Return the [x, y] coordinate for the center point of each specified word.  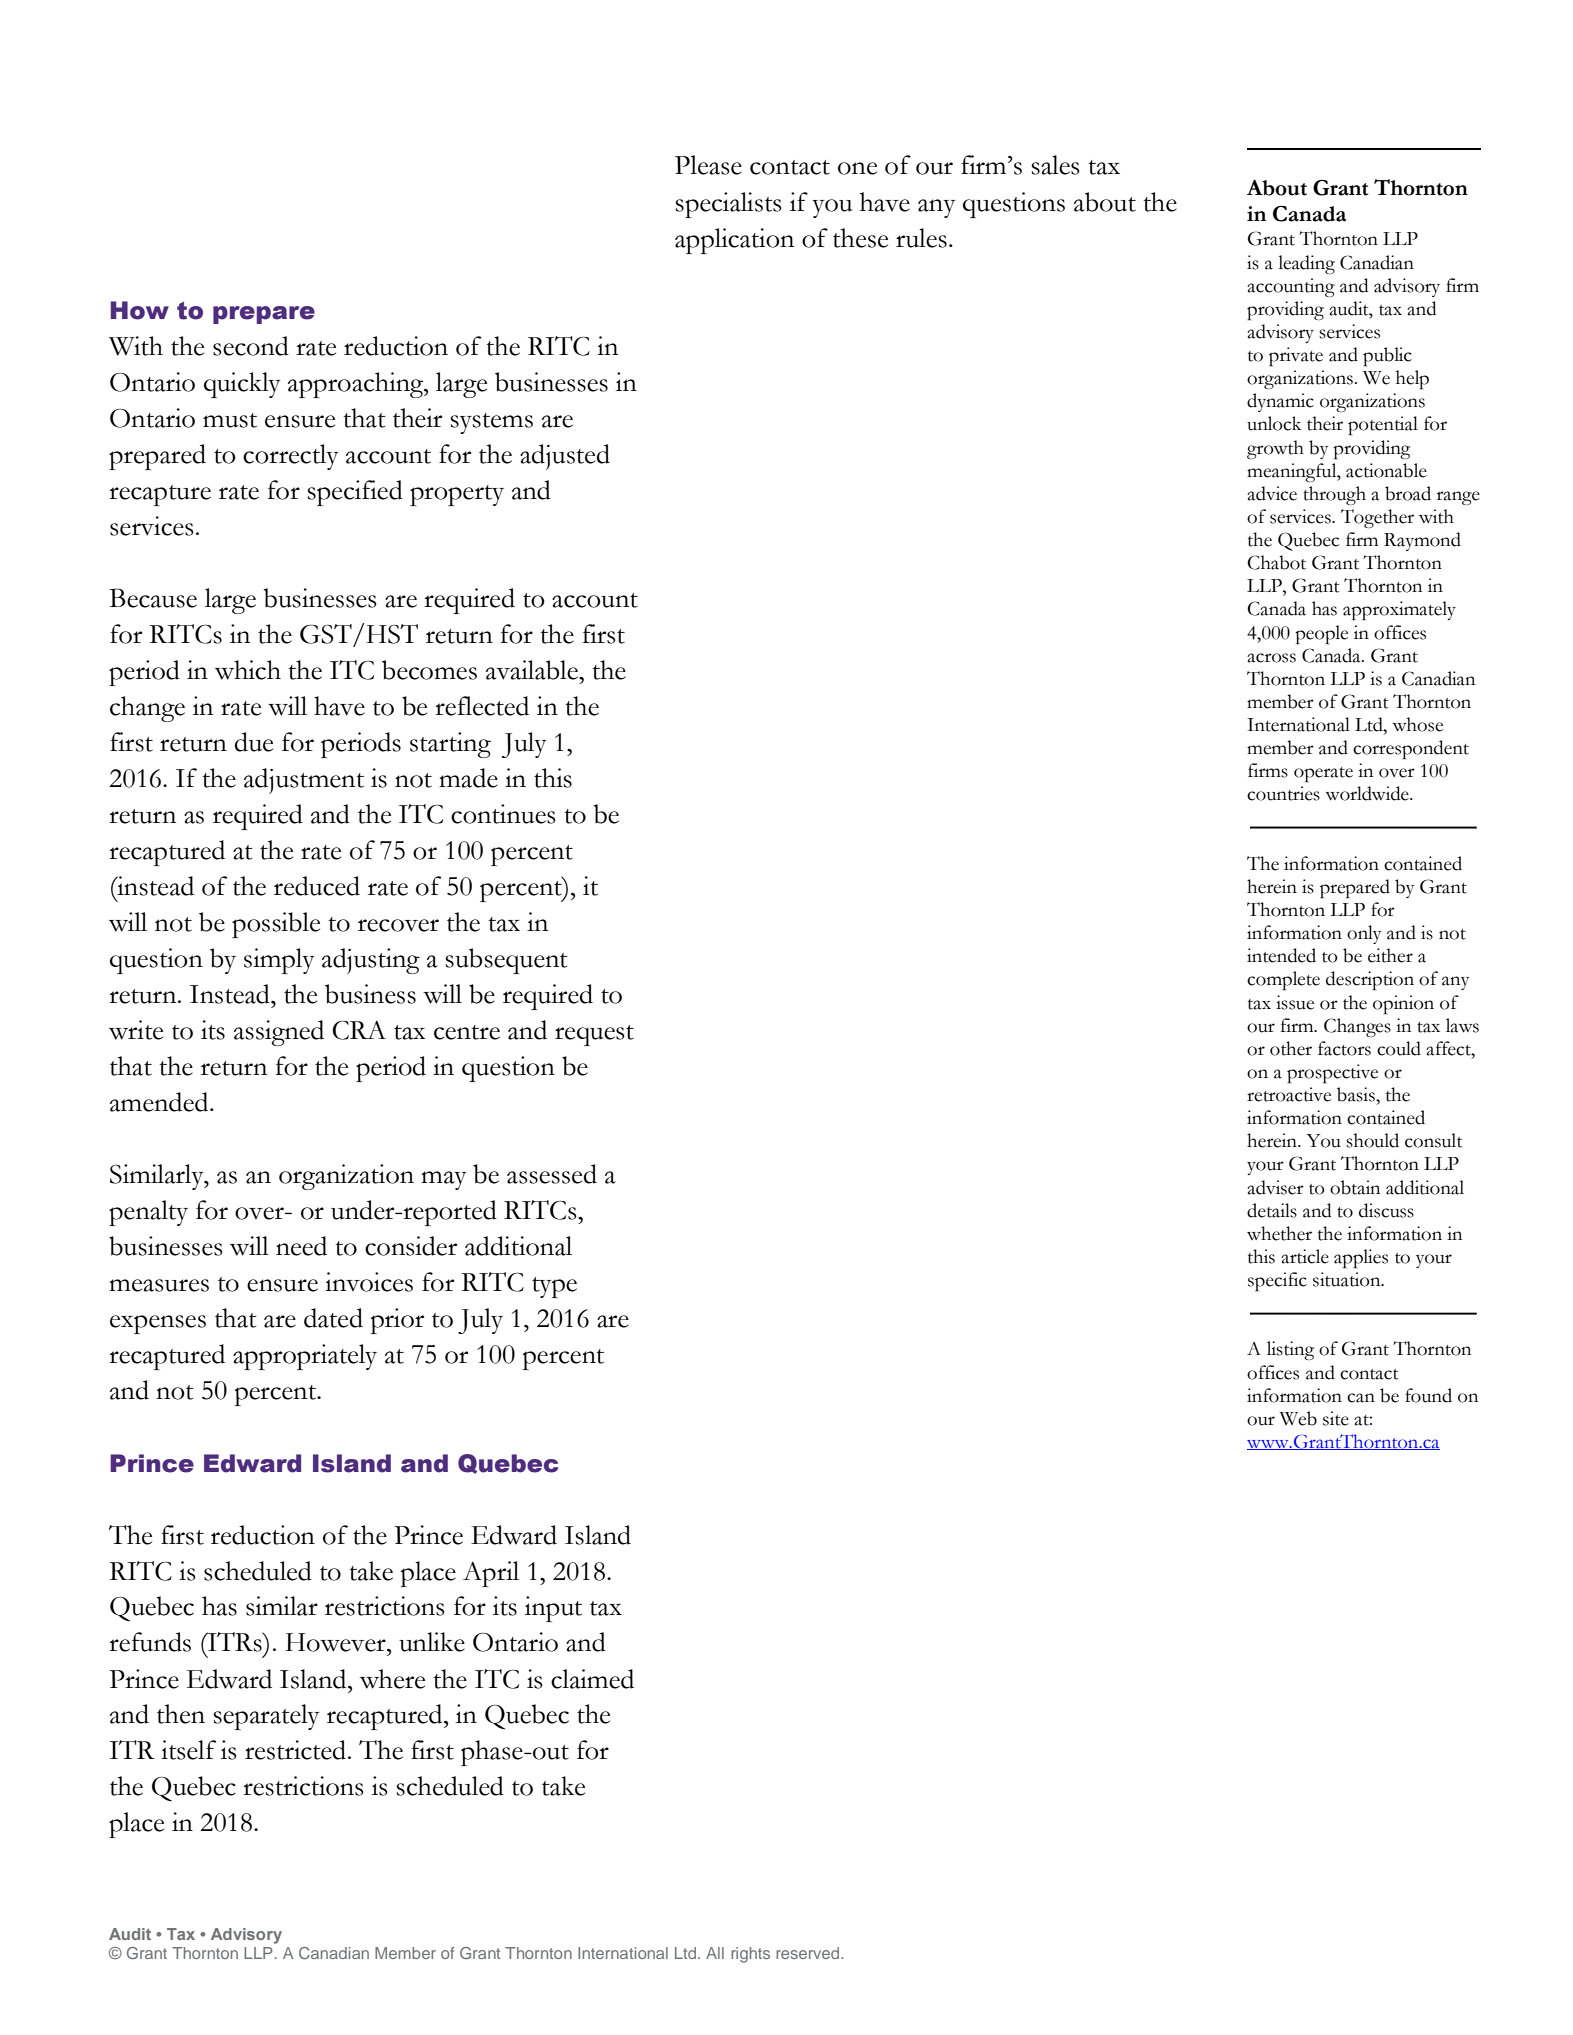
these [860, 238]
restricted [297, 1750]
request [594, 1035]
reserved [809, 1953]
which [248, 670]
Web [1298, 1418]
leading [1306, 264]
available [533, 670]
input [553, 1609]
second [251, 346]
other [1291, 1048]
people [1321, 634]
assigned [279, 1033]
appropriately [305, 1357]
